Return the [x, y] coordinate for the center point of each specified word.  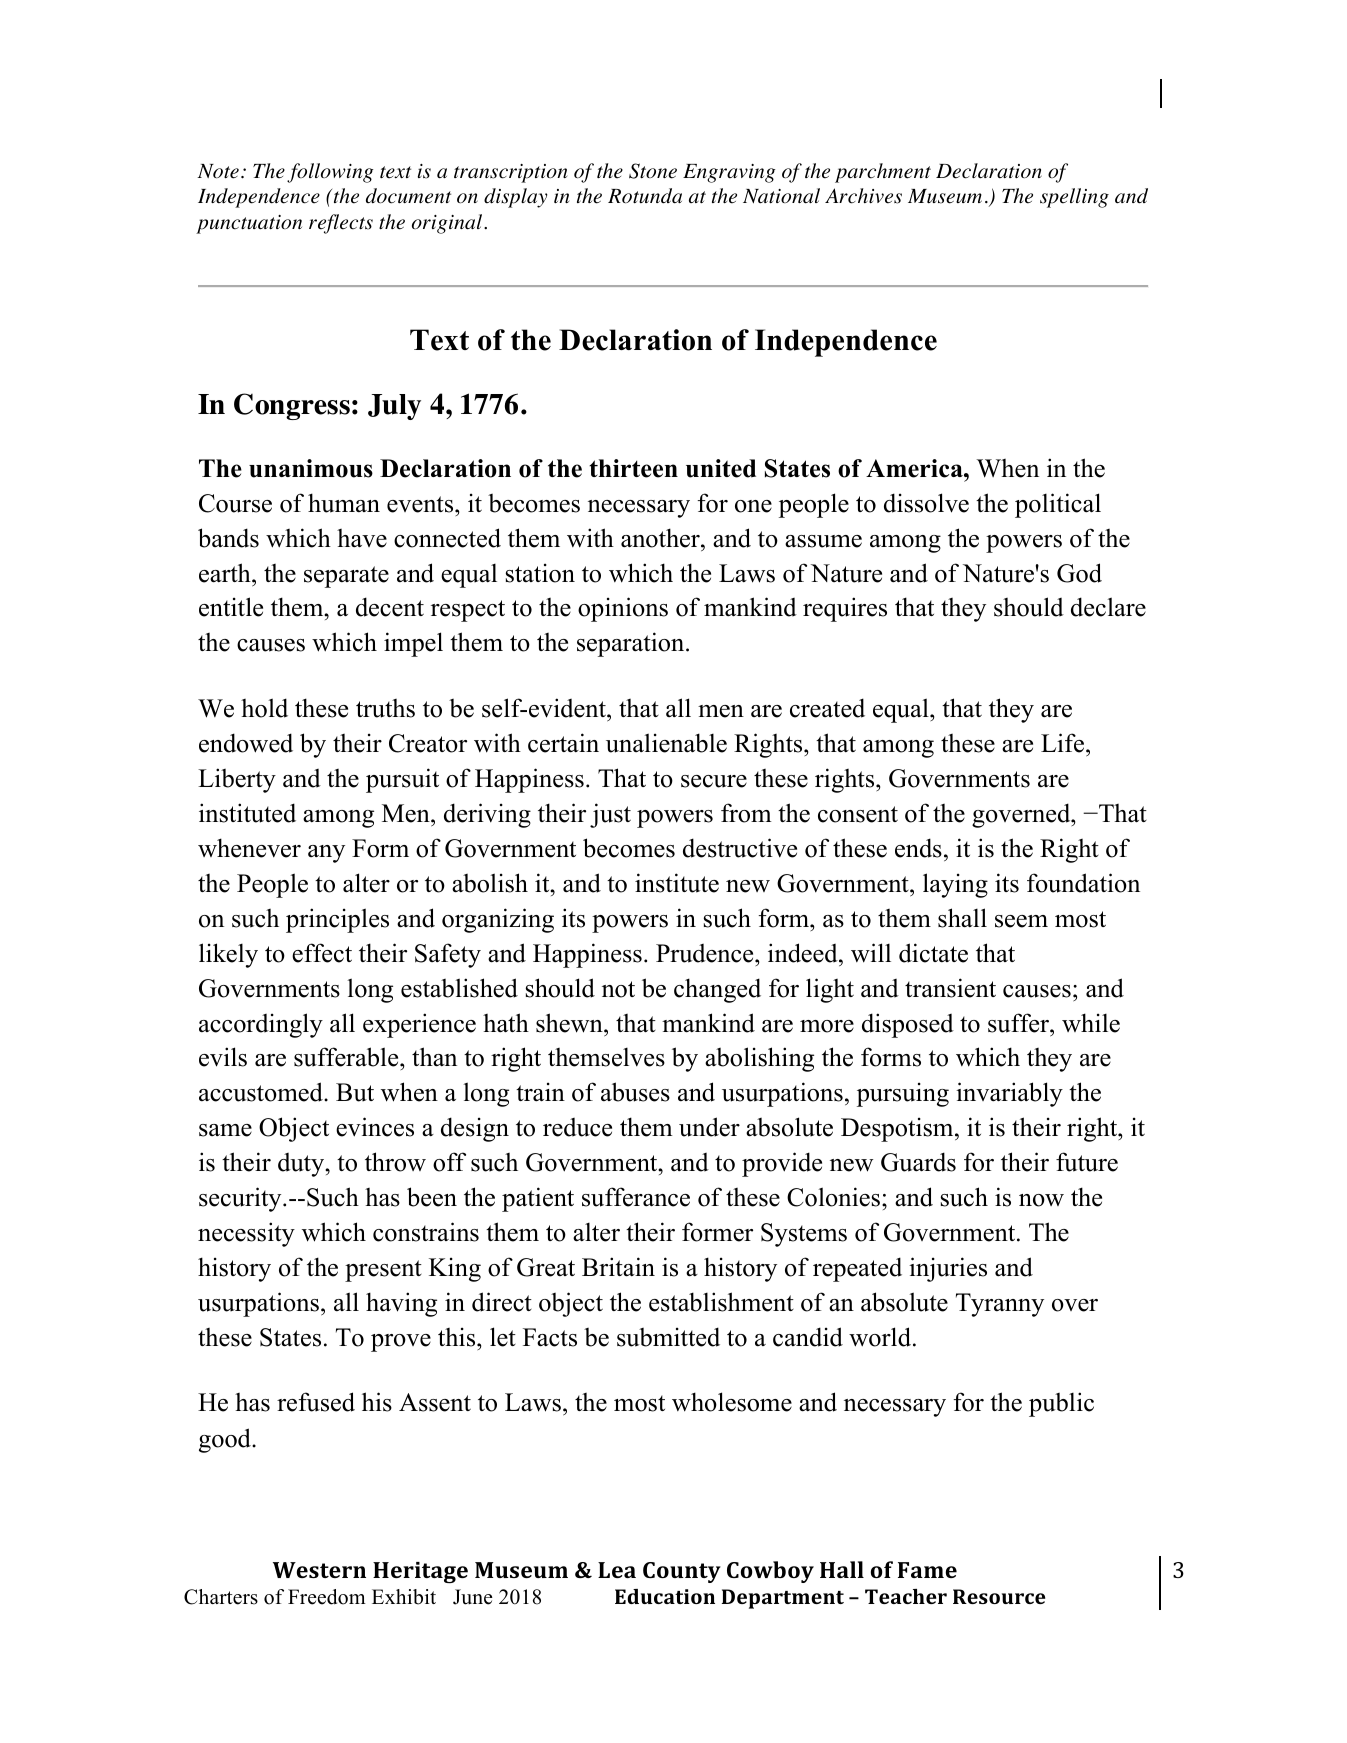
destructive [740, 848]
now [1041, 1200]
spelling [1074, 198]
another [661, 538]
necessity [246, 1234]
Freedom [327, 1597]
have [362, 538]
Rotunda [645, 196]
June [473, 1597]
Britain [618, 1267]
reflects [341, 224]
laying [955, 885]
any [326, 854]
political [1058, 505]
